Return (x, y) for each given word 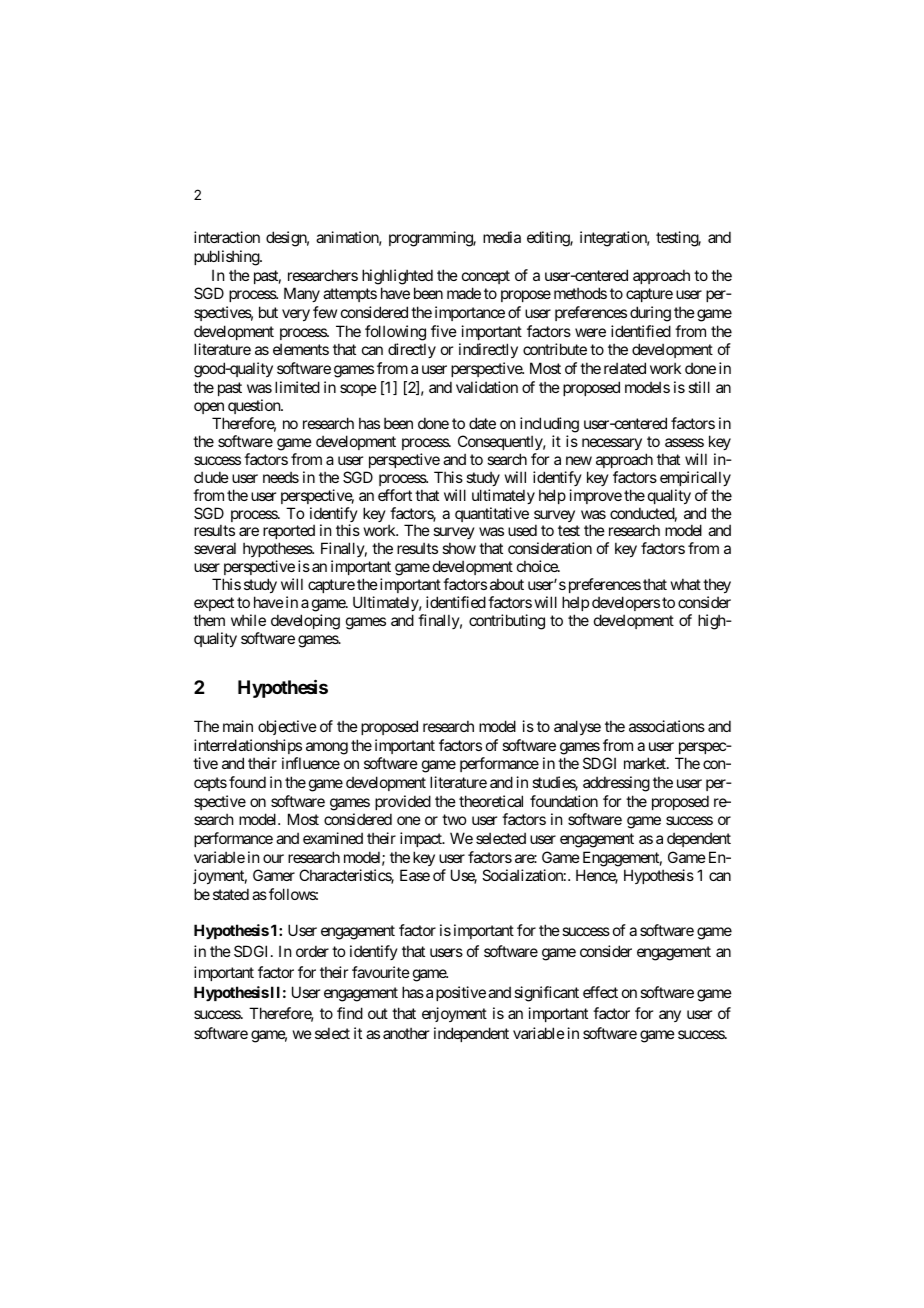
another (406, 1033)
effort (395, 495)
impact (422, 839)
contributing (507, 622)
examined (333, 838)
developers (626, 603)
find (350, 1013)
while (248, 620)
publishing (227, 258)
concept (486, 277)
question (255, 406)
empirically (695, 478)
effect (600, 992)
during (650, 314)
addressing (616, 784)
